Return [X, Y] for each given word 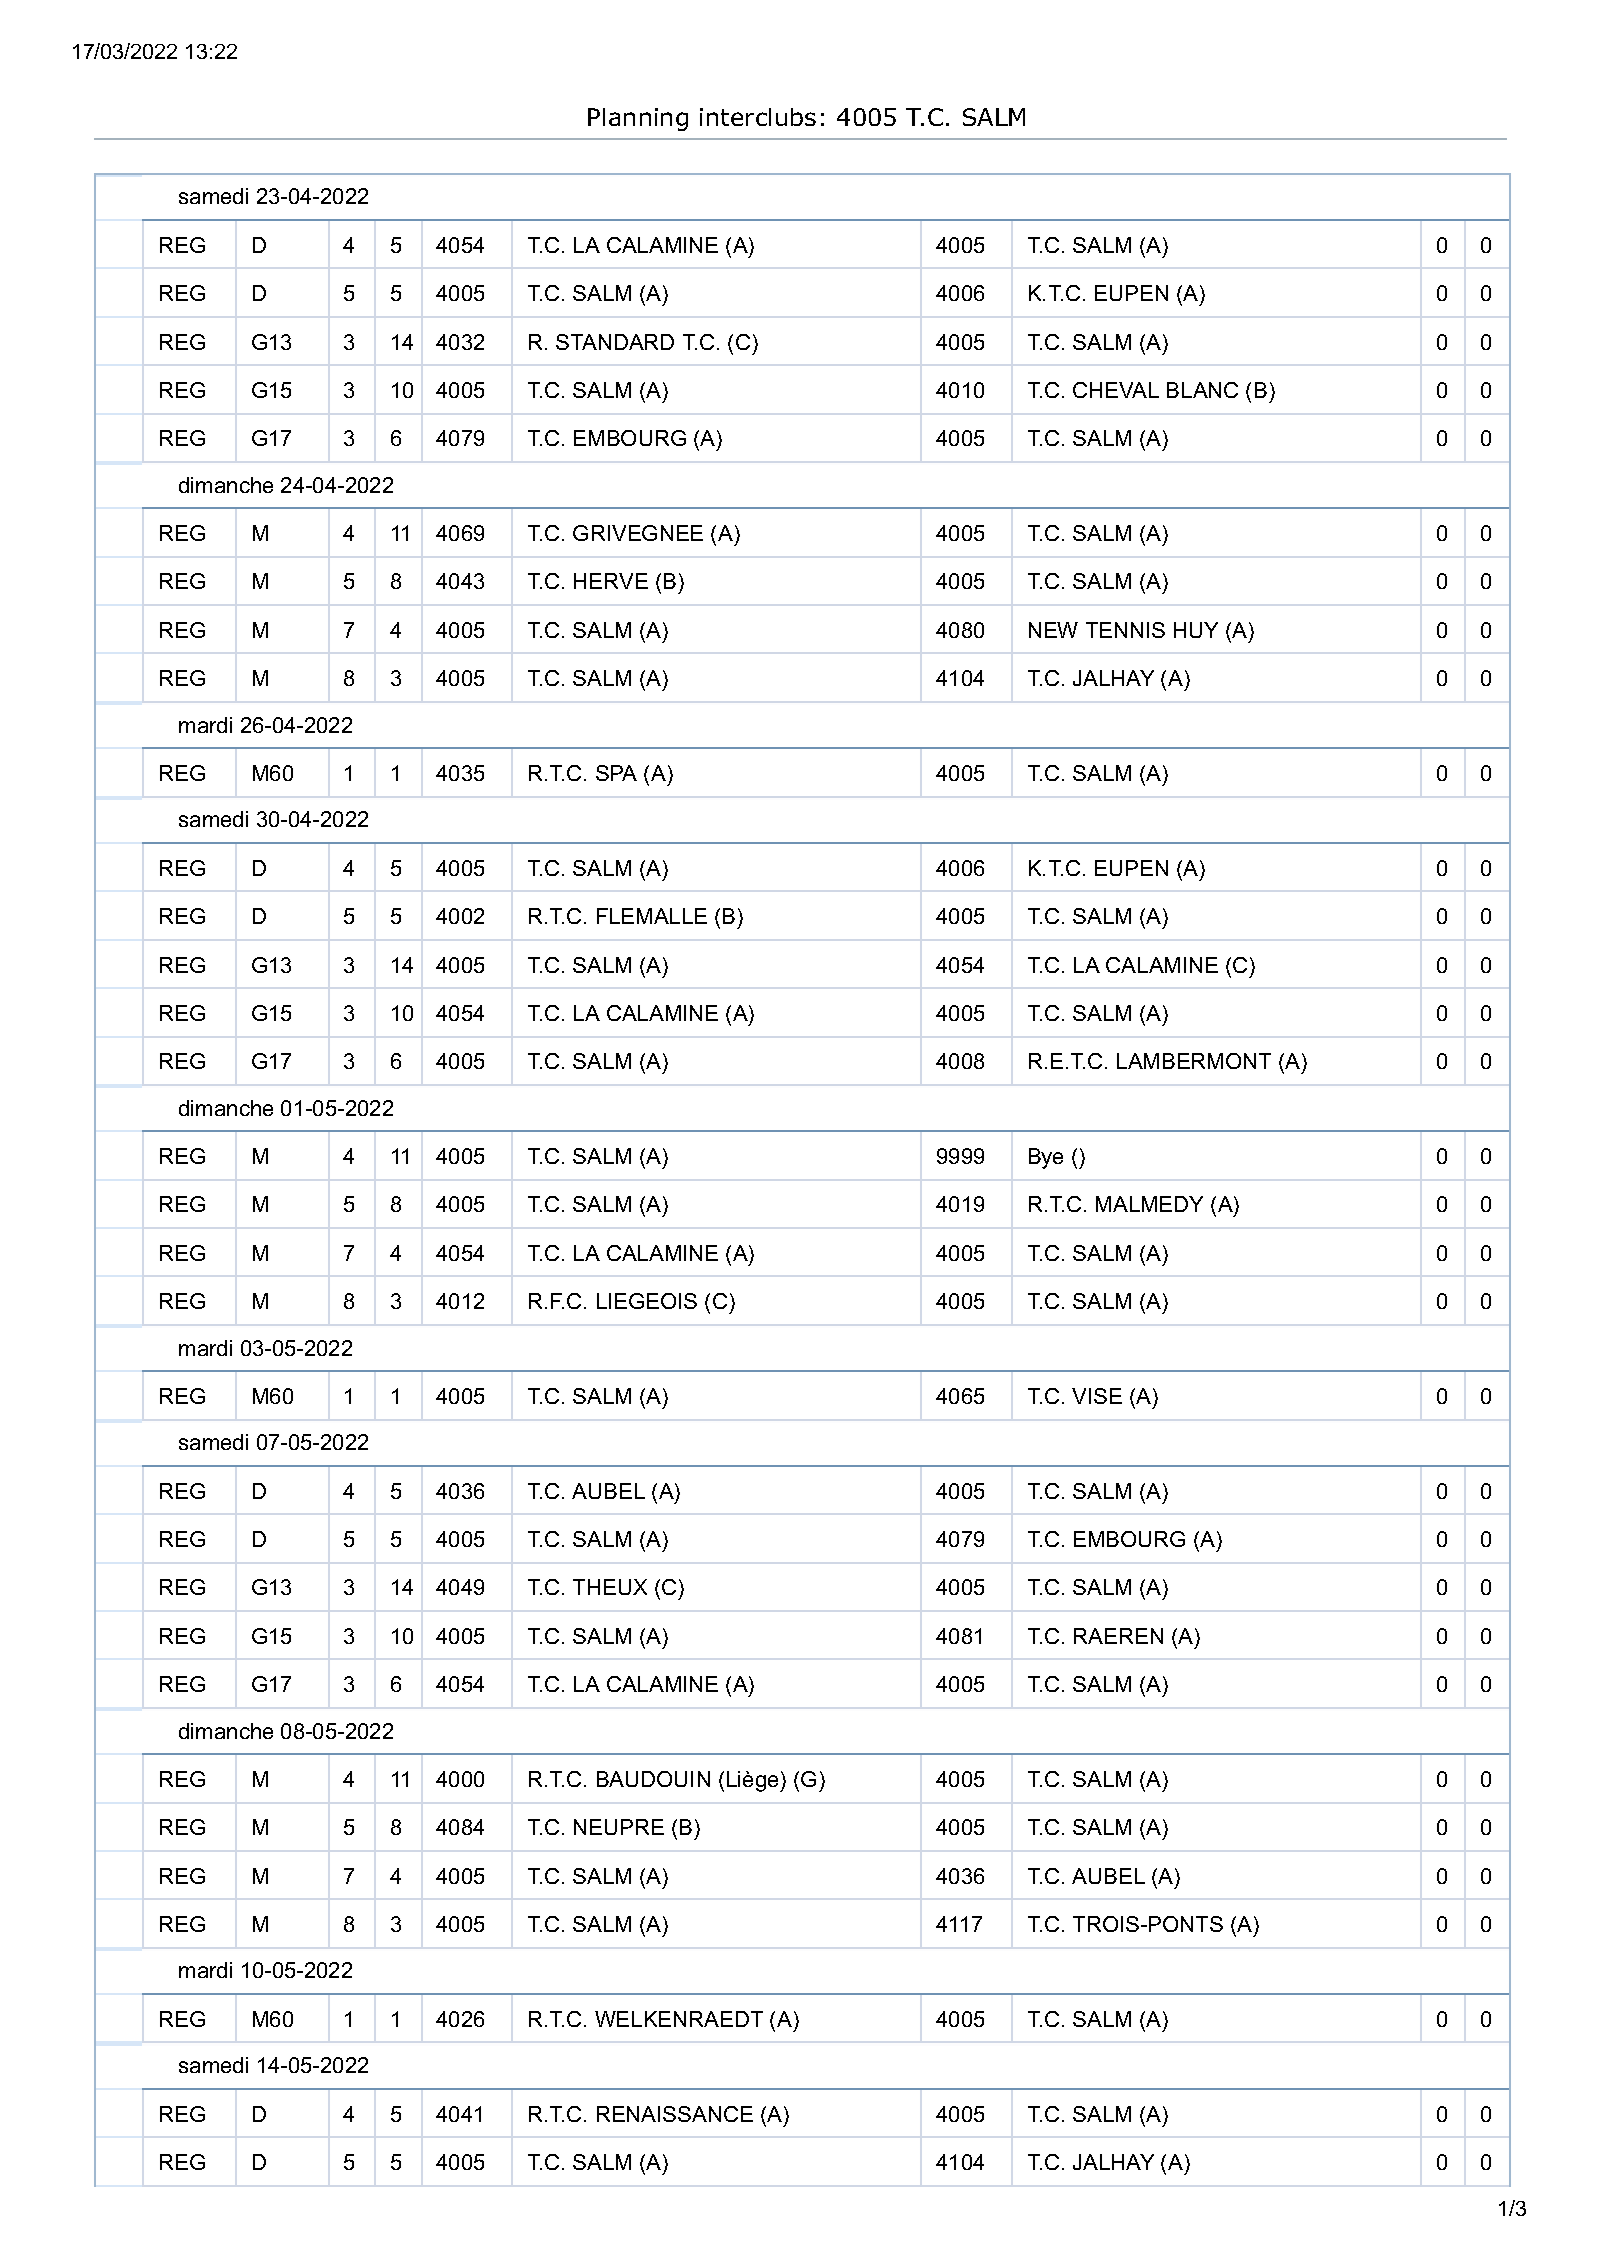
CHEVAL [1116, 390]
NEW [1053, 630]
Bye [1046, 1158]
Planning [638, 119]
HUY [1196, 630]
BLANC [1202, 390]
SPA [616, 773]
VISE [1097, 1396]
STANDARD [615, 342]
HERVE [611, 581]
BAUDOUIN [653, 1779]
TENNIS [1125, 630]
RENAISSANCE [675, 2114]
